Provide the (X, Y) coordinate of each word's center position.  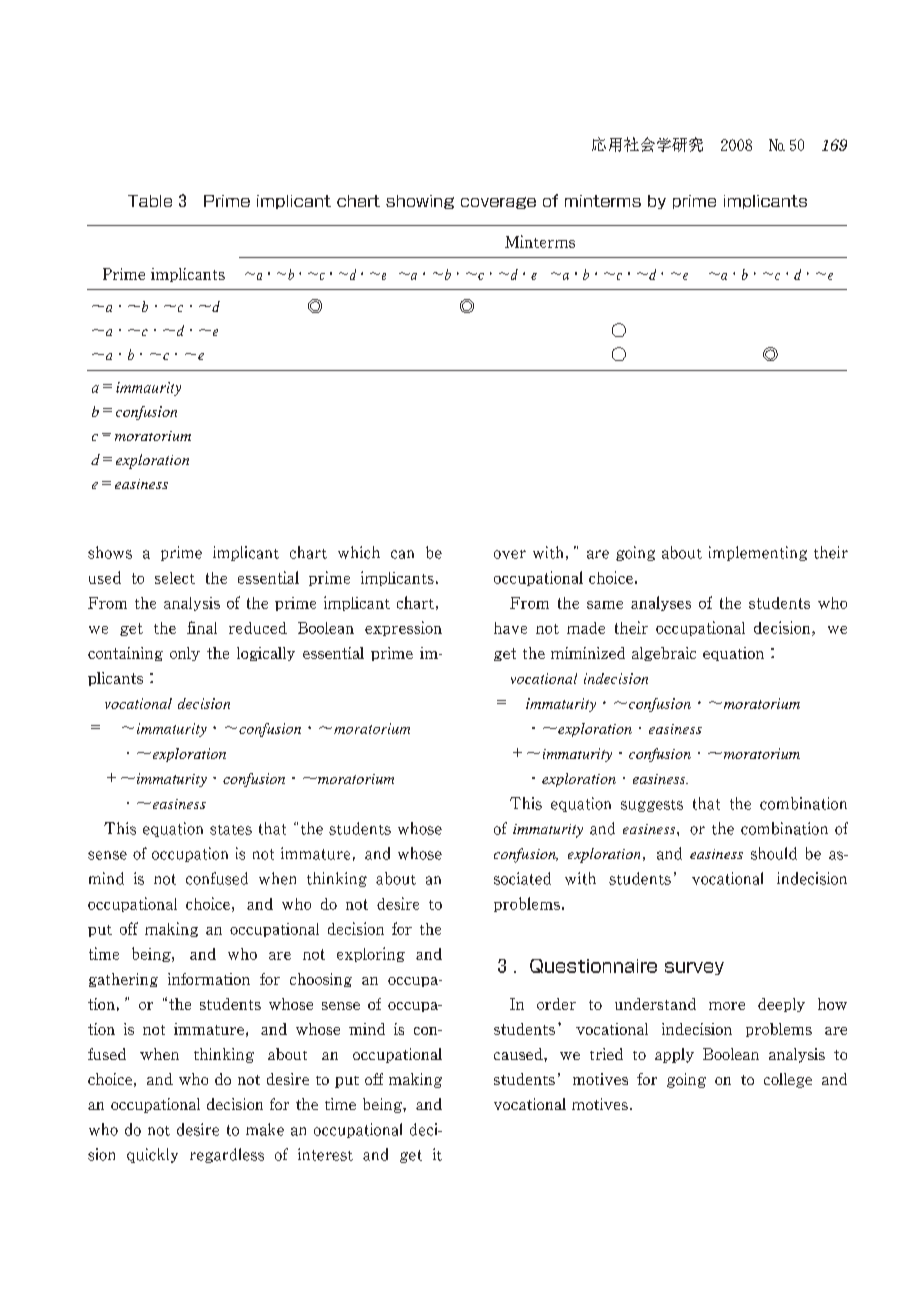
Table (150, 201)
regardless (227, 1155)
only (185, 654)
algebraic (664, 654)
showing (420, 202)
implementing (758, 553)
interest (325, 1154)
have (510, 628)
